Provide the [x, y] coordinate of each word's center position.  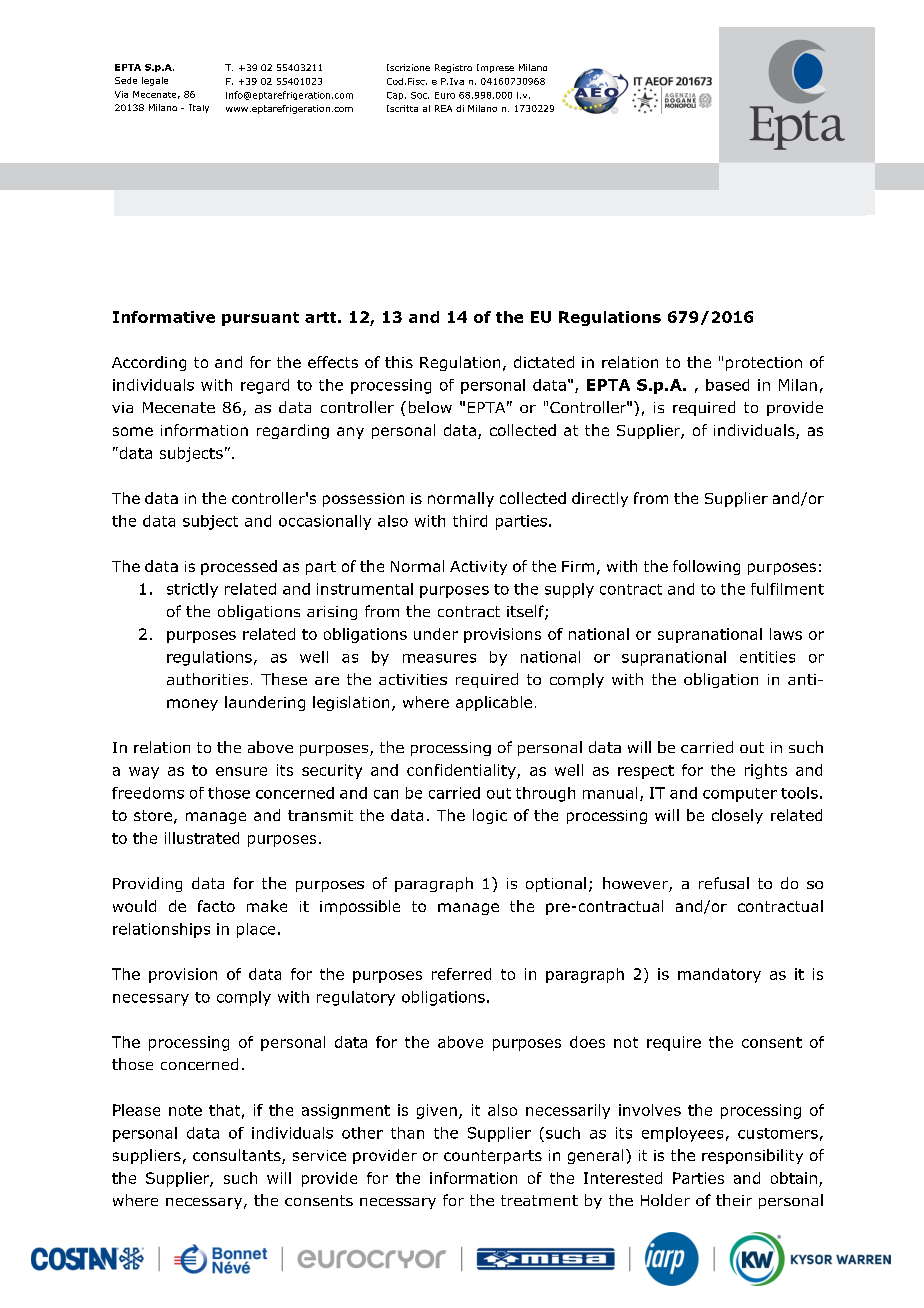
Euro [445, 95]
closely [737, 816]
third [470, 521]
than [407, 1133]
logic [490, 816]
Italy [199, 108]
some [133, 431]
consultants [238, 1156]
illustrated [202, 838]
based [727, 385]
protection [764, 364]
